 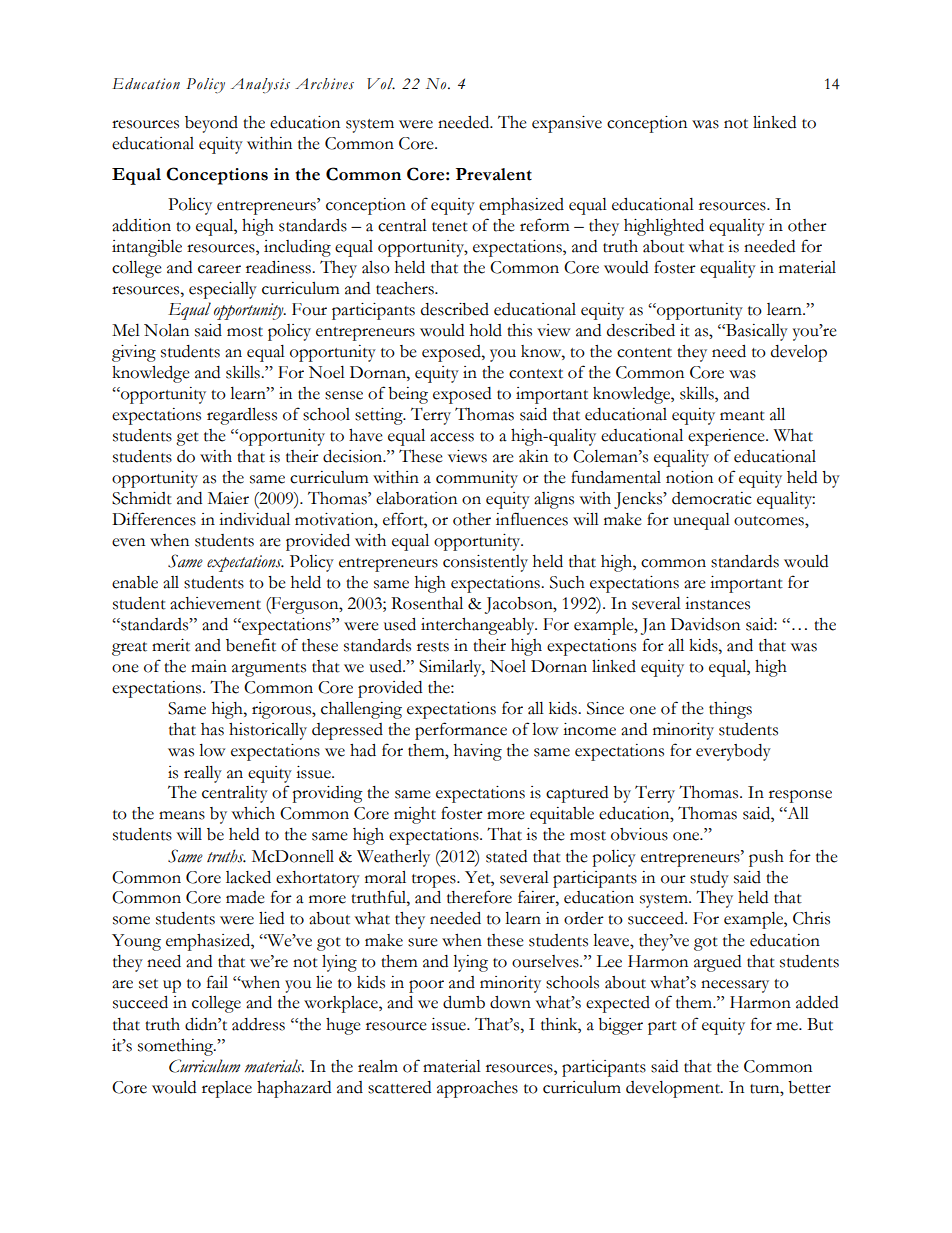 What do you see at coordinates (166, 330) in the screenshot?
I see `Nolan` at bounding box center [166, 330].
